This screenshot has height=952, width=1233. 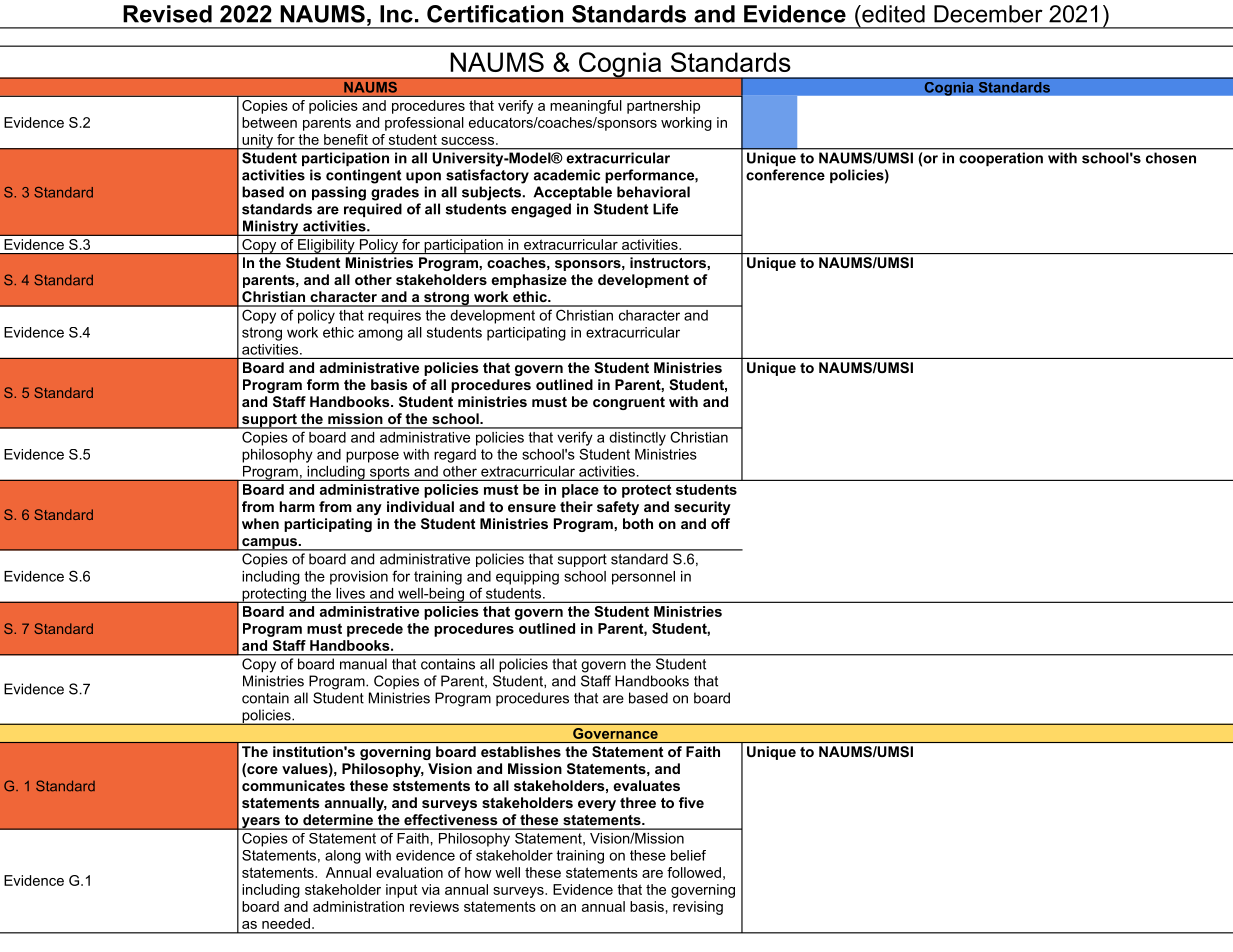 I want to click on revising, so click(x=698, y=908).
